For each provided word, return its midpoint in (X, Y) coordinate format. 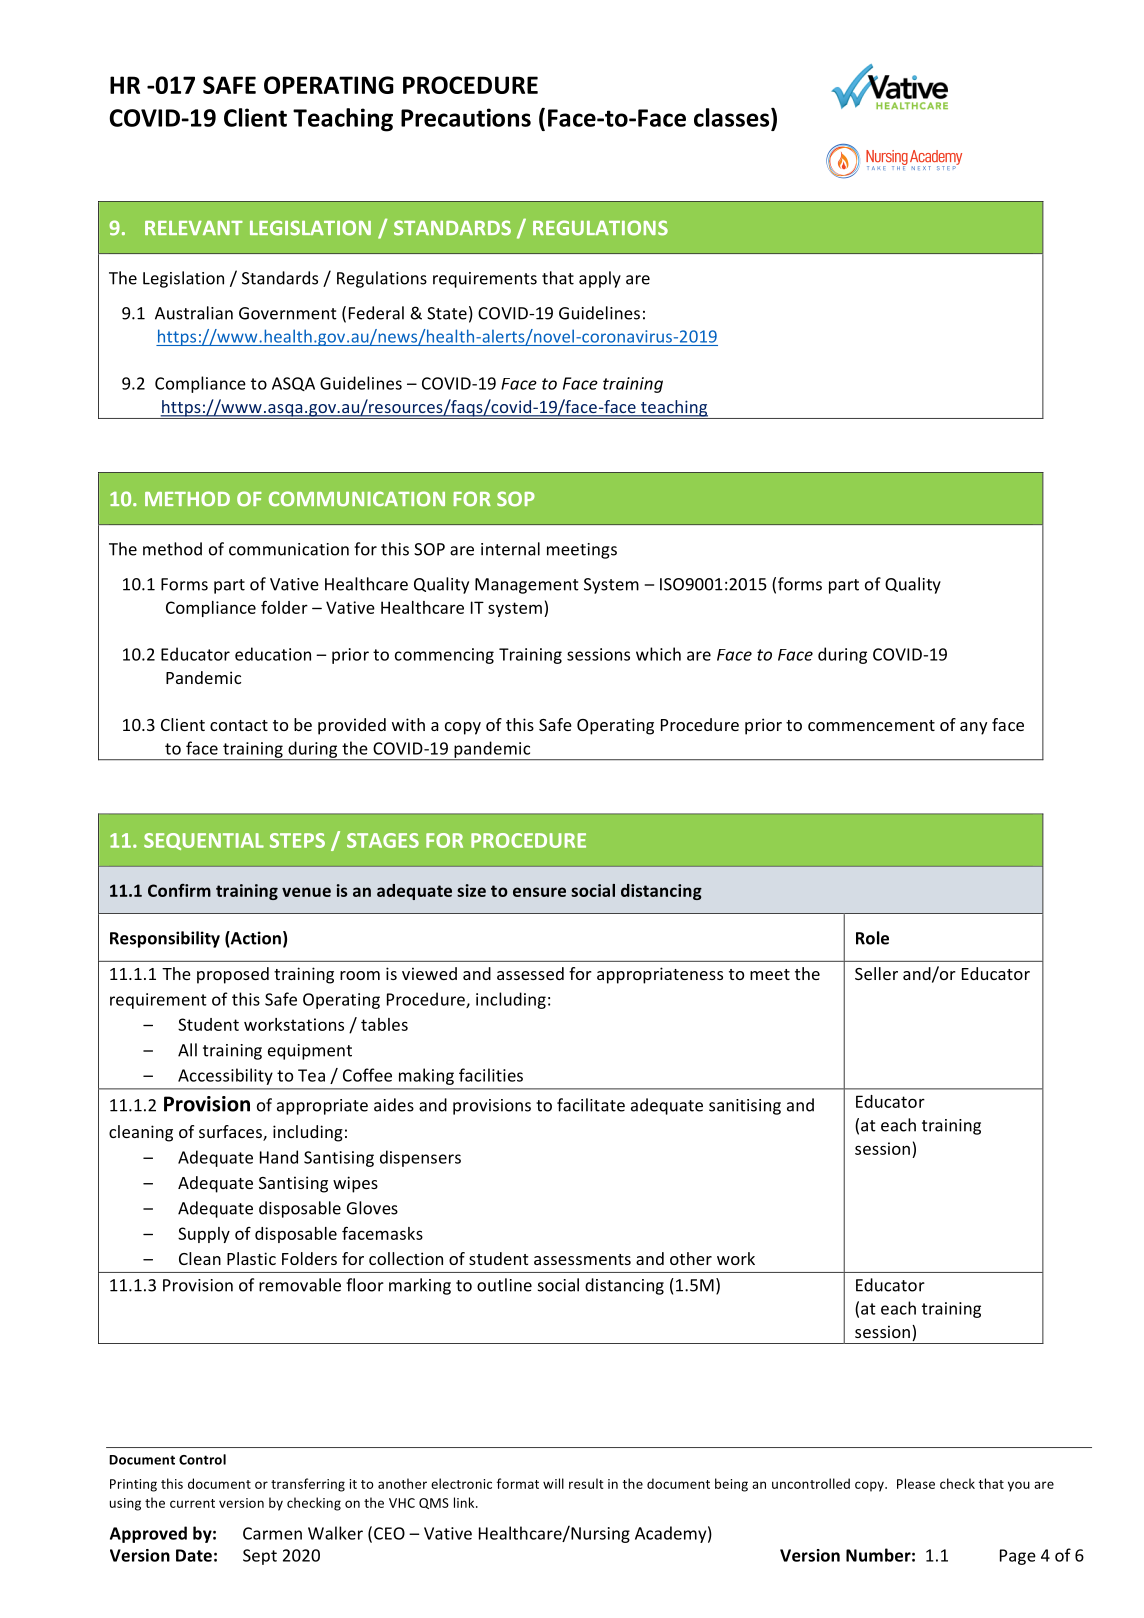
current (192, 1503)
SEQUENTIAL (204, 841)
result (586, 1483)
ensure (539, 892)
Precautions (466, 117)
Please (916, 1483)
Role (872, 938)
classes (733, 117)
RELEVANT (194, 228)
